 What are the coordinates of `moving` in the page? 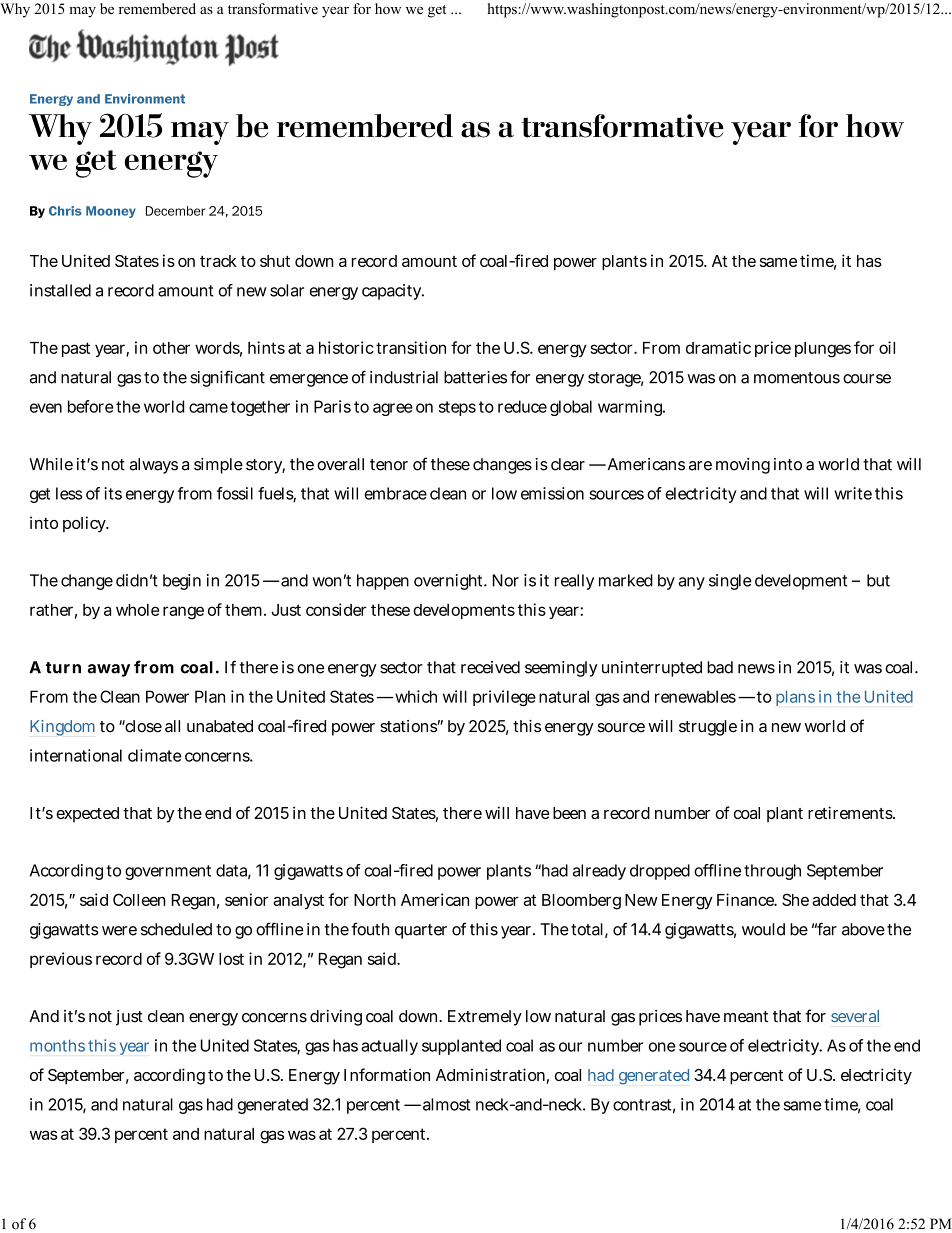 It's located at (743, 466).
